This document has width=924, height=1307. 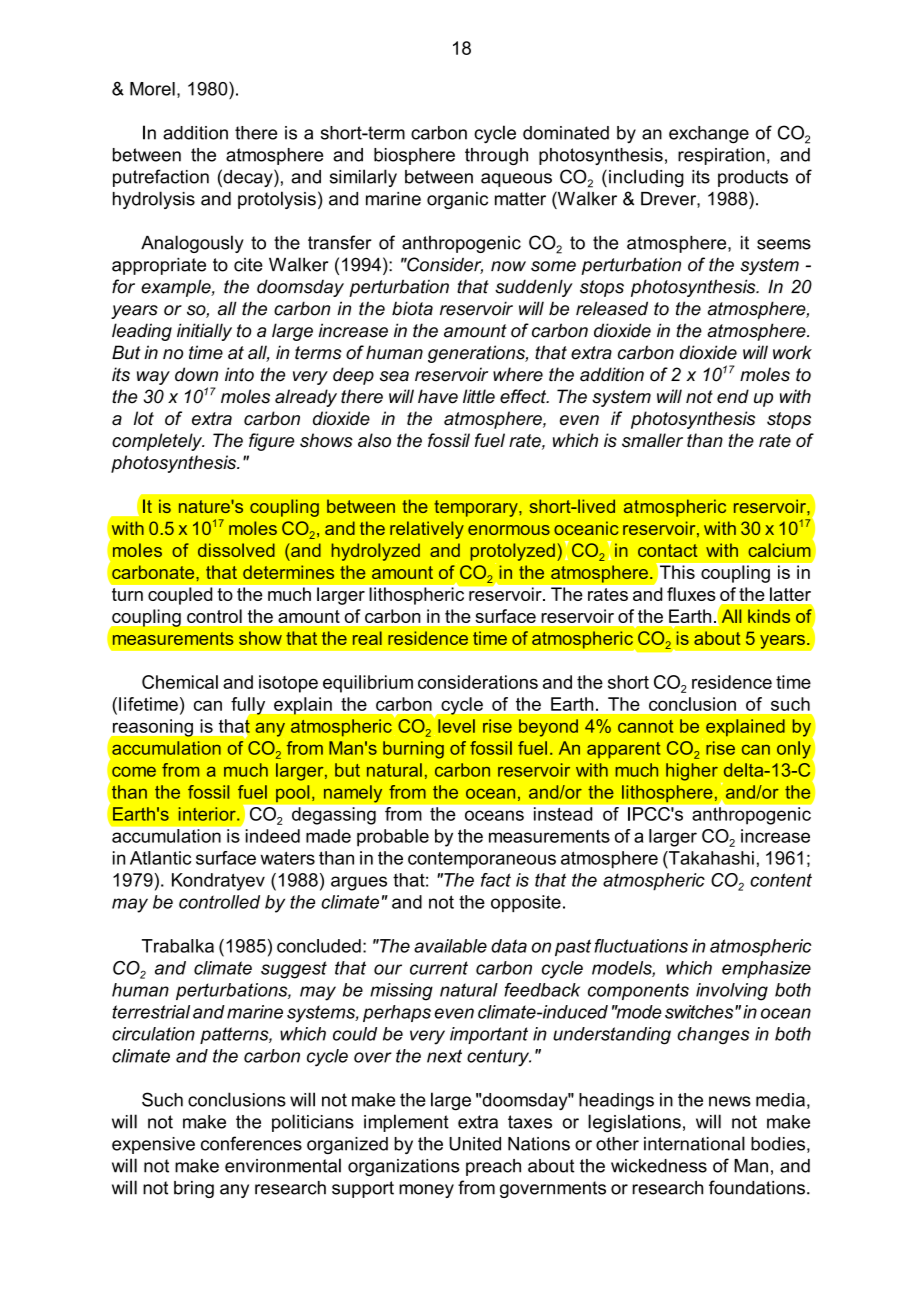 I want to click on exchange, so click(x=709, y=134).
